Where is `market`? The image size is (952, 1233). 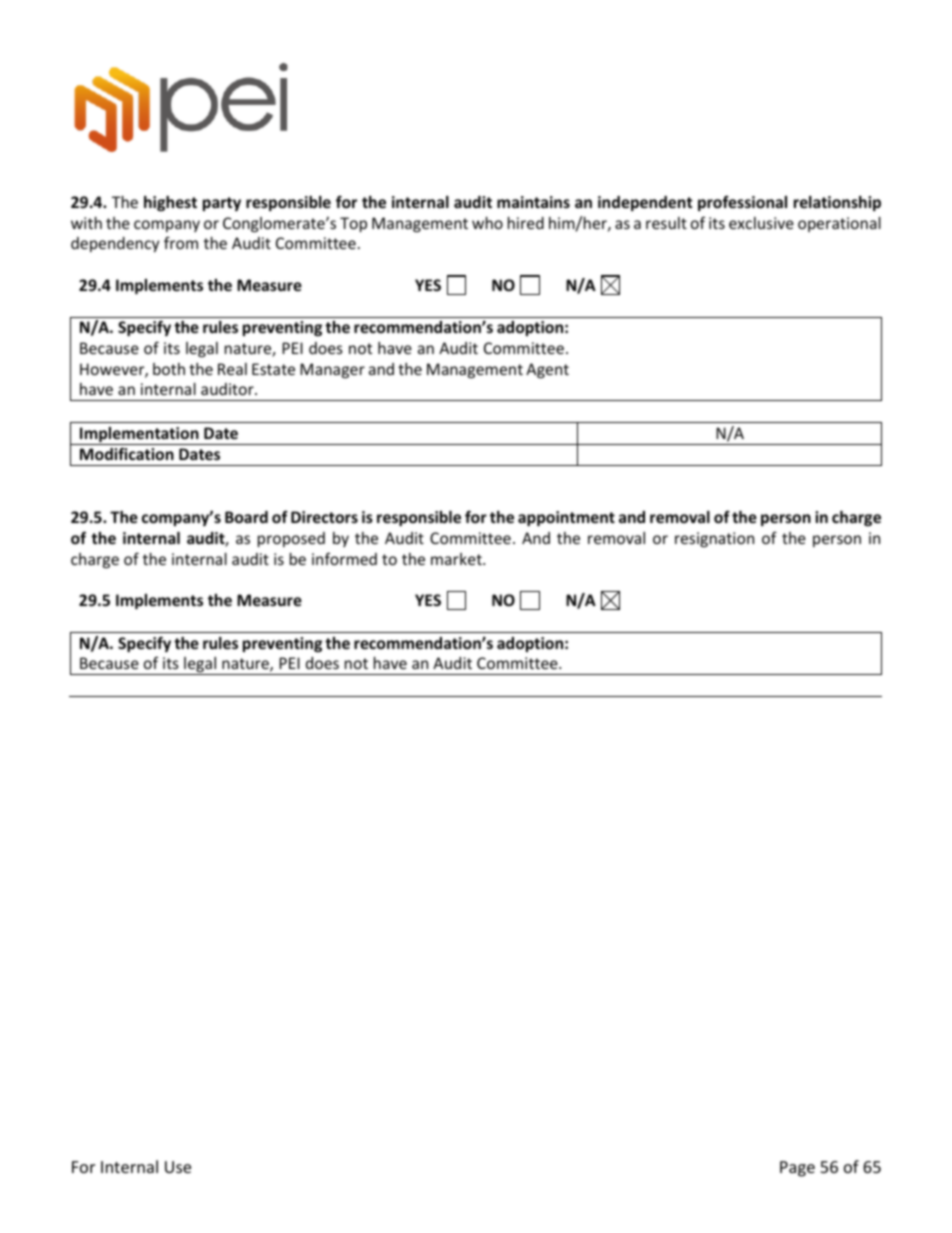
market is located at coordinates (457, 559).
